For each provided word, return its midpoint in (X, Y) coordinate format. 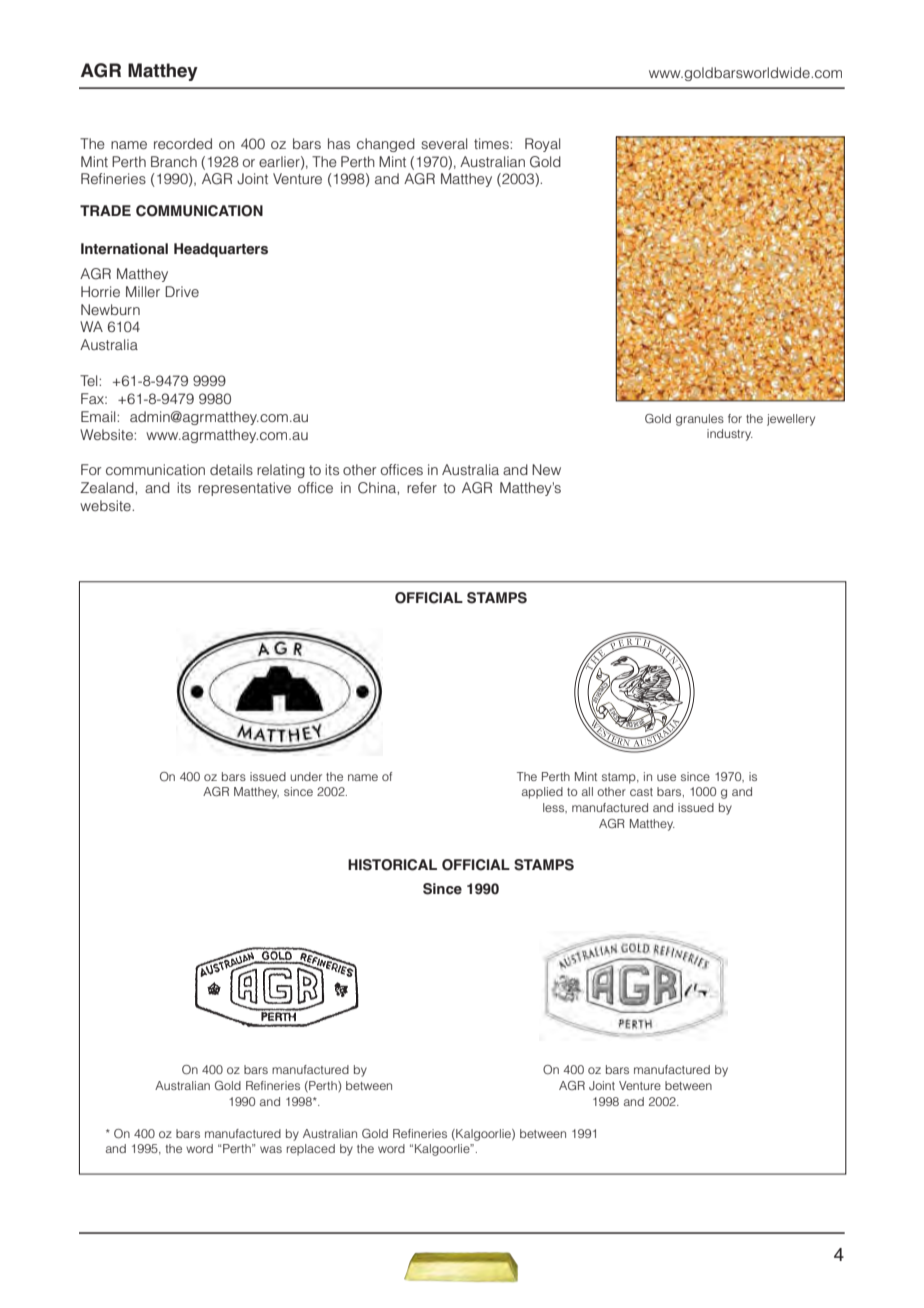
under (306, 776)
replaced (311, 1150)
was (271, 1149)
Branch (174, 161)
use (666, 777)
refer (422, 487)
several (444, 143)
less (555, 808)
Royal (542, 145)
